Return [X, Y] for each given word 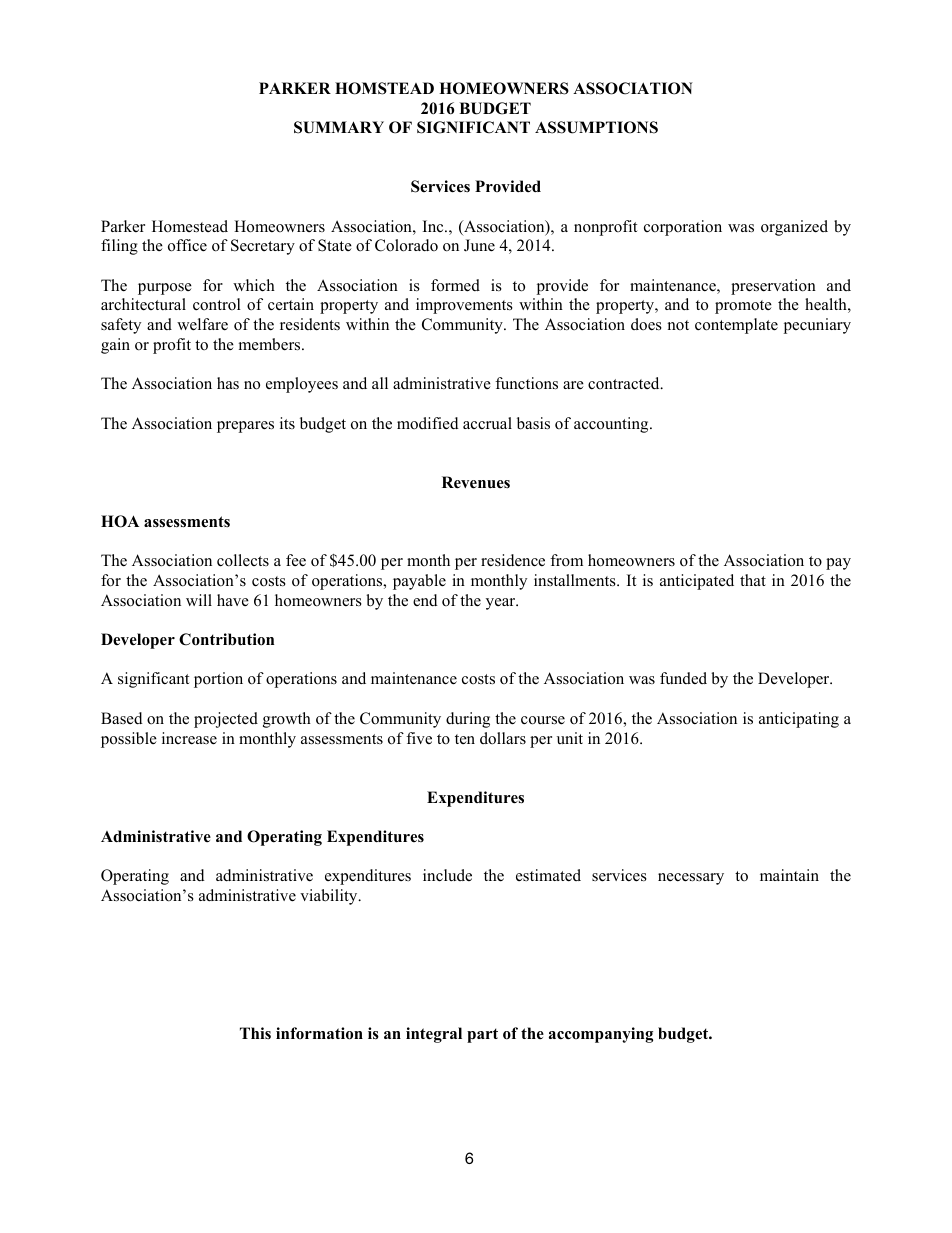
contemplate [736, 326]
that [753, 580]
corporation [683, 228]
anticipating [799, 720]
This [255, 1033]
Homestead [190, 226]
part [482, 1035]
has [228, 383]
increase [189, 738]
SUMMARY [339, 127]
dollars [503, 738]
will [199, 600]
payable [419, 582]
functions [526, 383]
